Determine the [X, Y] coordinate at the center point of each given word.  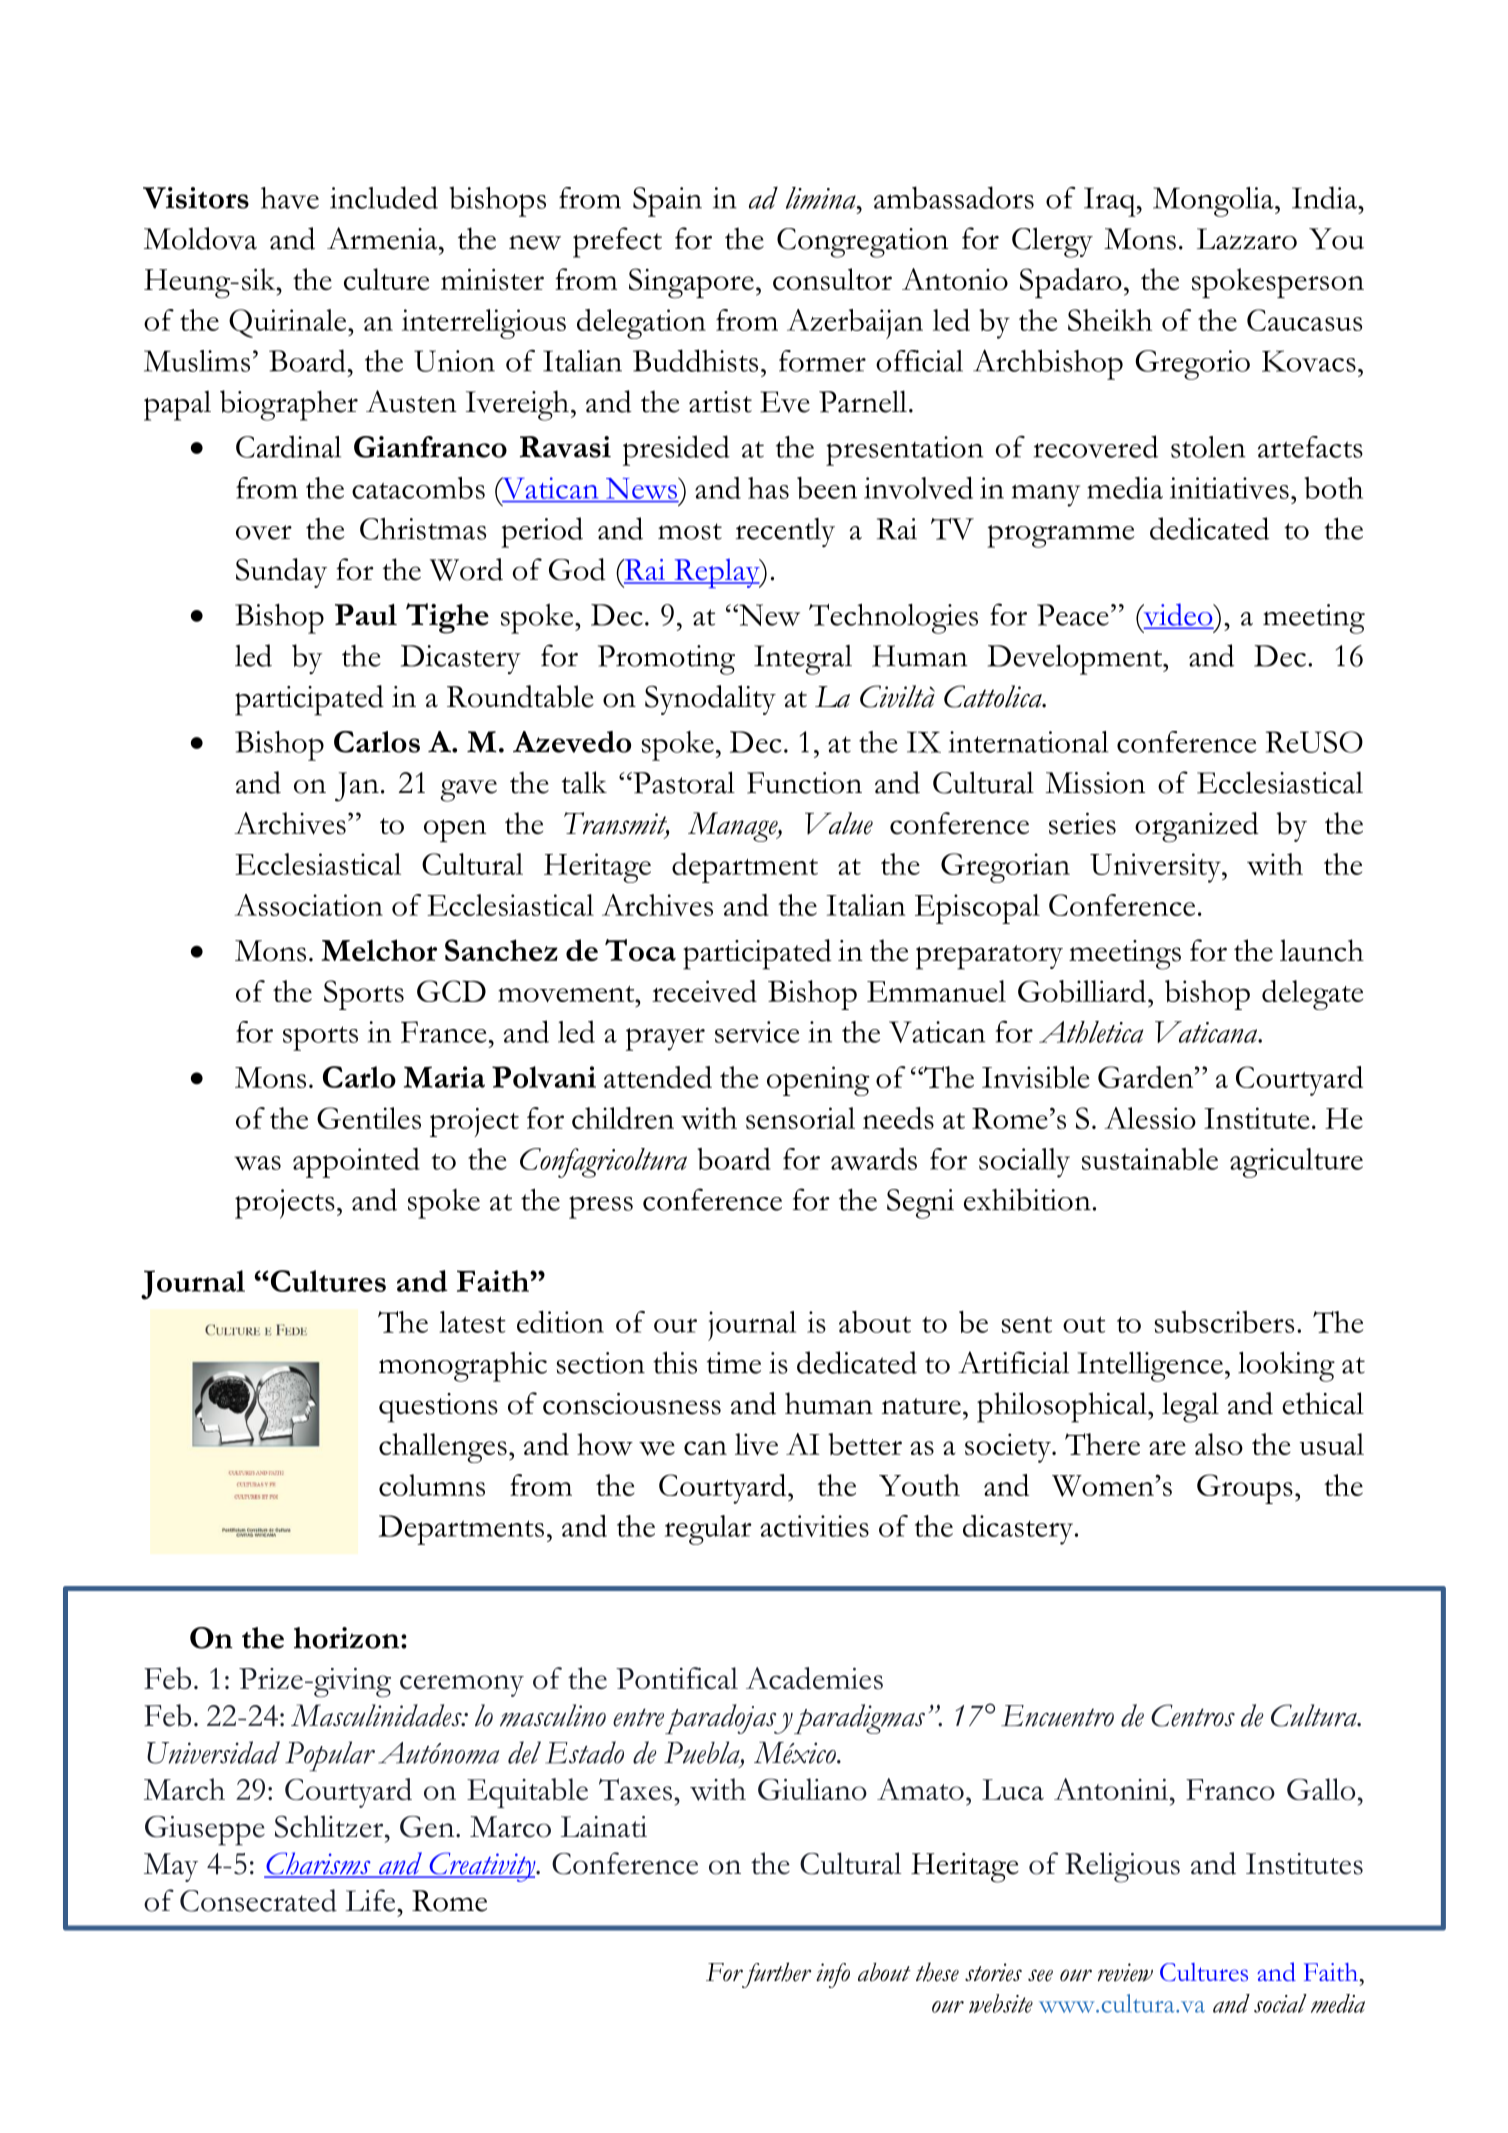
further [775, 1975]
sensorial [800, 1118]
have [290, 198]
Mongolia [1214, 202]
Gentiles [369, 1118]
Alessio [1150, 1118]
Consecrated [258, 1900]
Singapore [691, 283]
